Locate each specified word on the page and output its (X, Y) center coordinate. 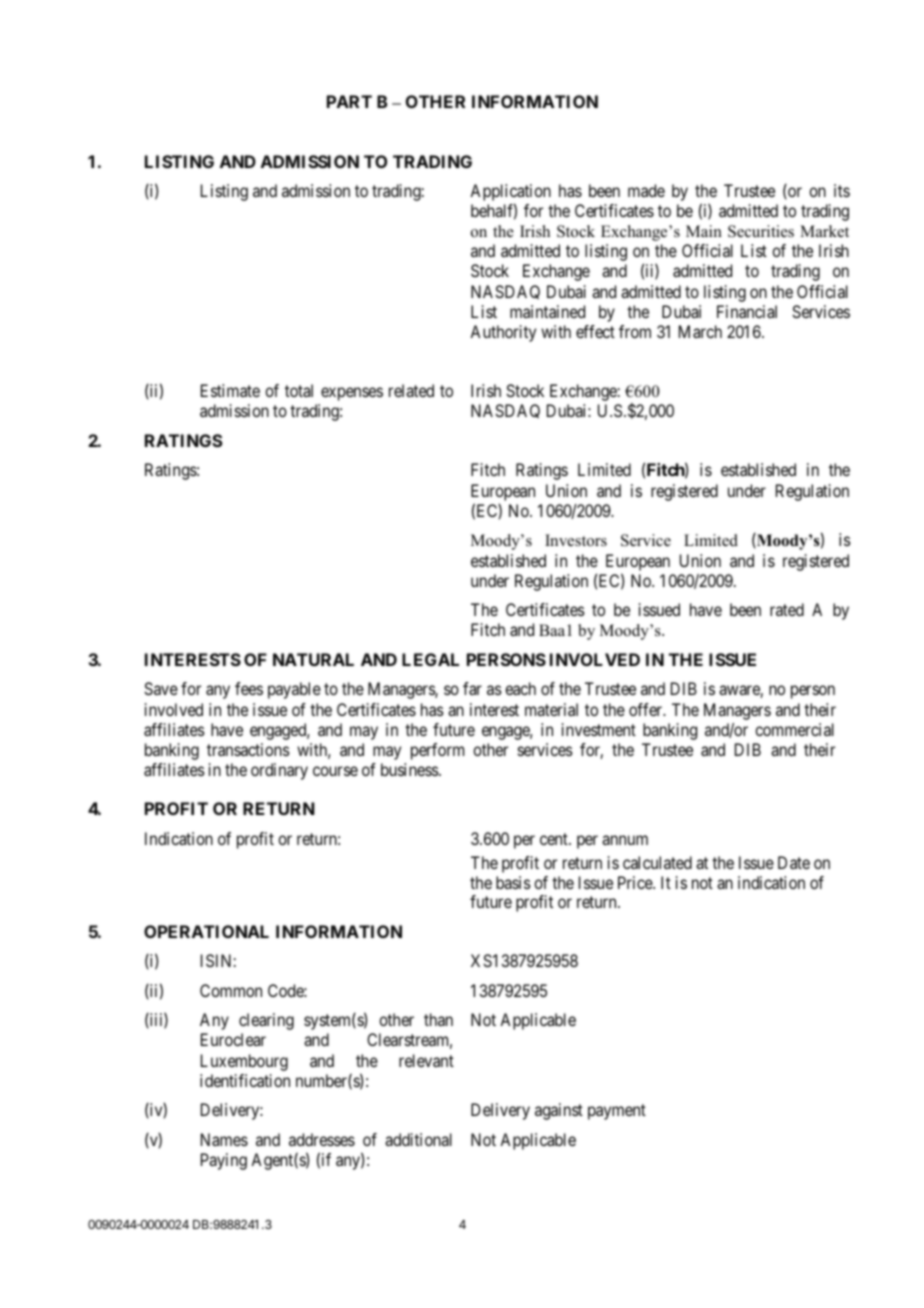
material (551, 709)
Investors (576, 540)
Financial (747, 311)
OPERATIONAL (206, 931)
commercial (794, 729)
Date (794, 862)
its (842, 190)
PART (349, 101)
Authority (503, 333)
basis (513, 882)
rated (787, 609)
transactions (248, 749)
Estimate (230, 390)
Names (224, 1139)
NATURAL (313, 659)
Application (510, 192)
